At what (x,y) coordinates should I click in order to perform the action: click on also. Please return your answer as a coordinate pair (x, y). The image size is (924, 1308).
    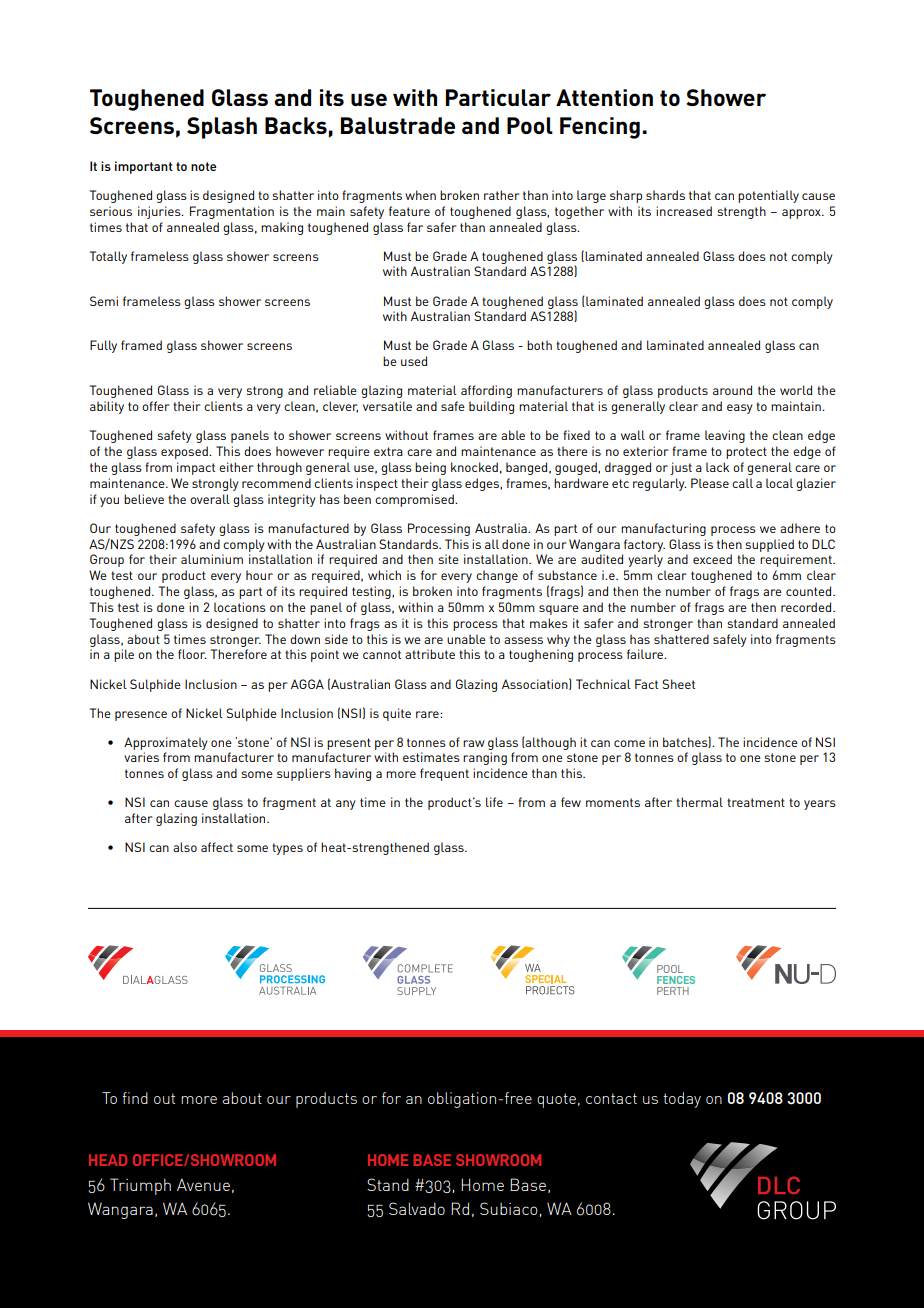
    Looking at the image, I should click on (185, 847).
